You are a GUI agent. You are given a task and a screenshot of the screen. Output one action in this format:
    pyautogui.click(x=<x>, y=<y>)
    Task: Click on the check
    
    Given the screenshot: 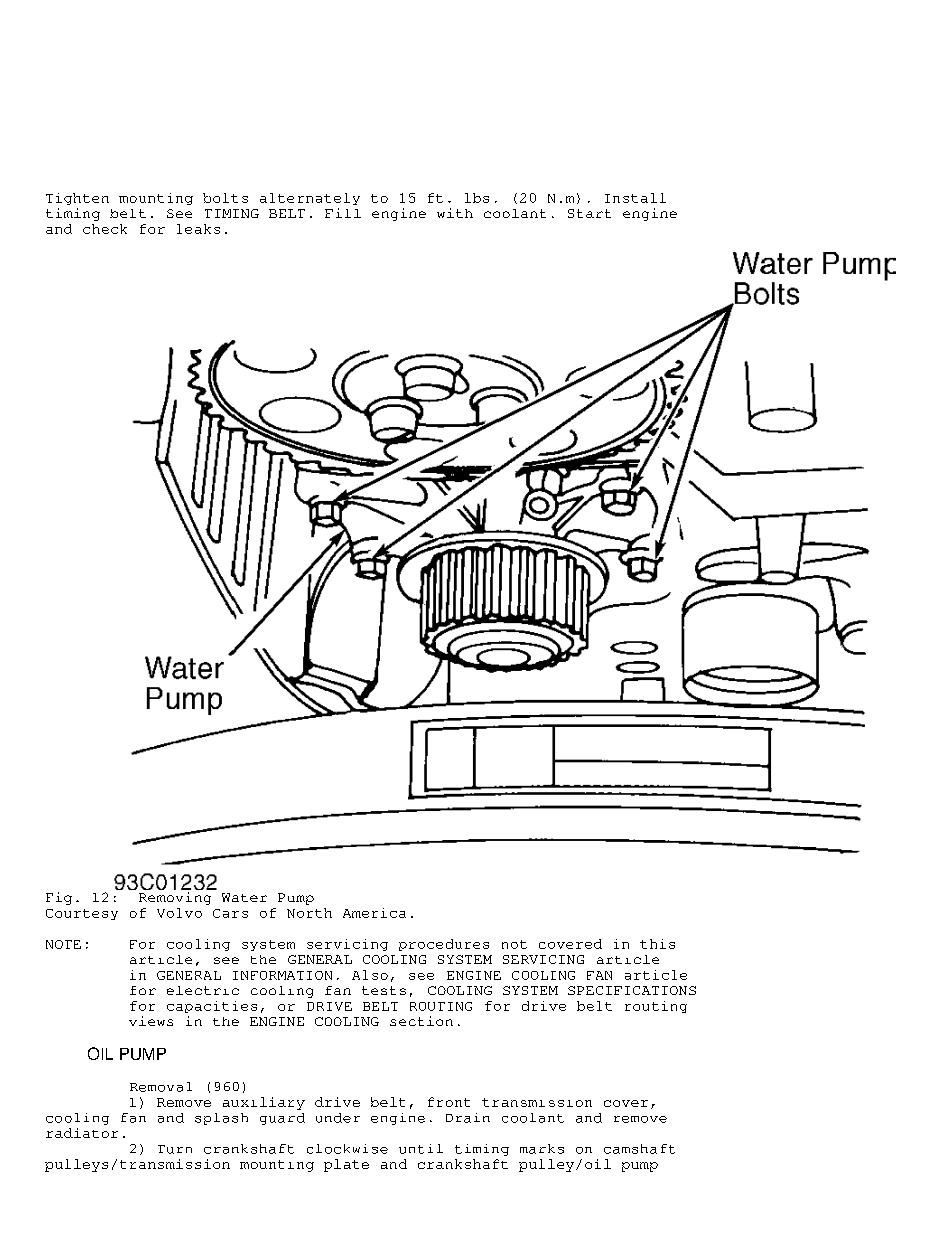 What is the action you would take?
    pyautogui.click(x=105, y=229)
